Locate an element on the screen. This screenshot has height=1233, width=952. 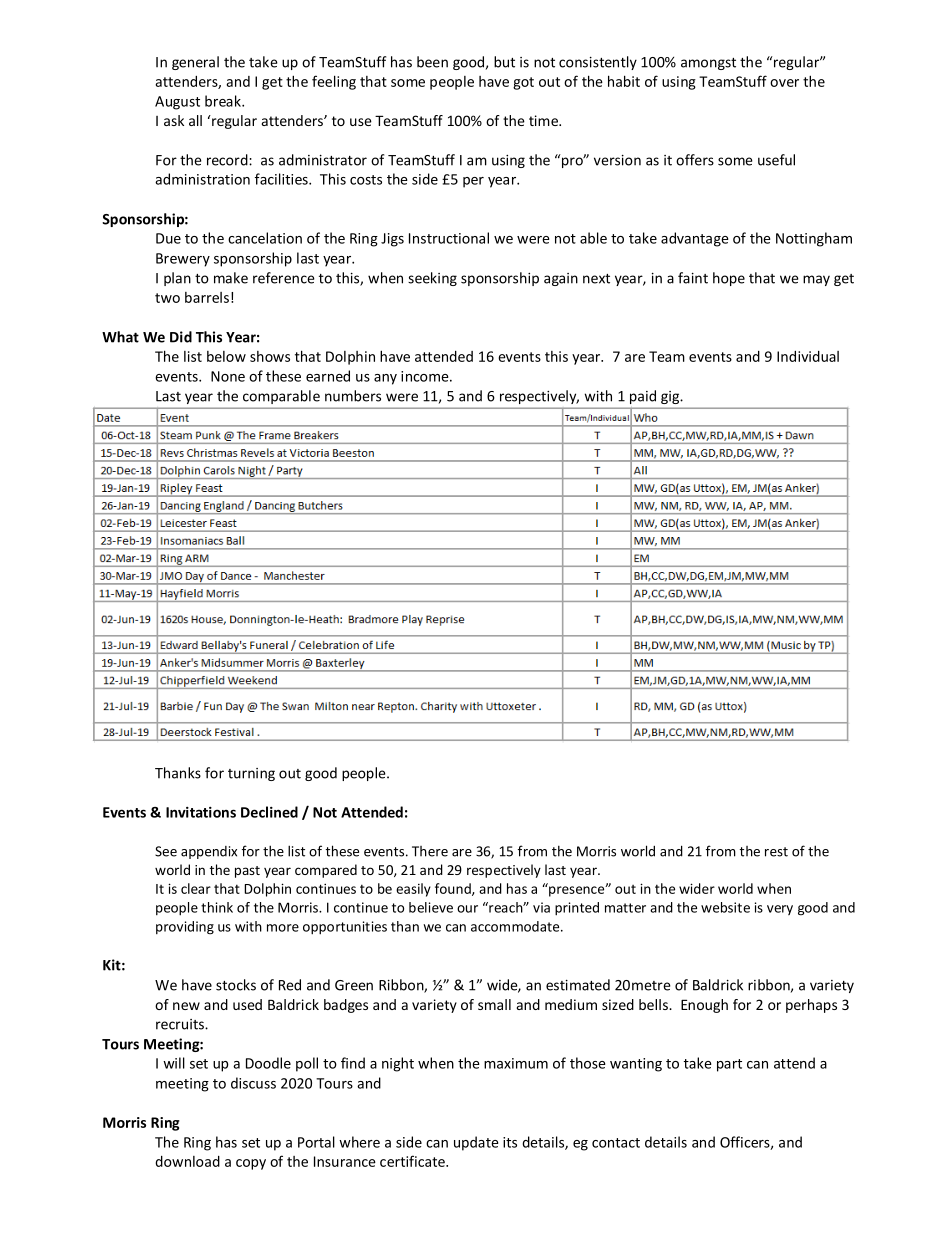
download is located at coordinates (187, 1161).
